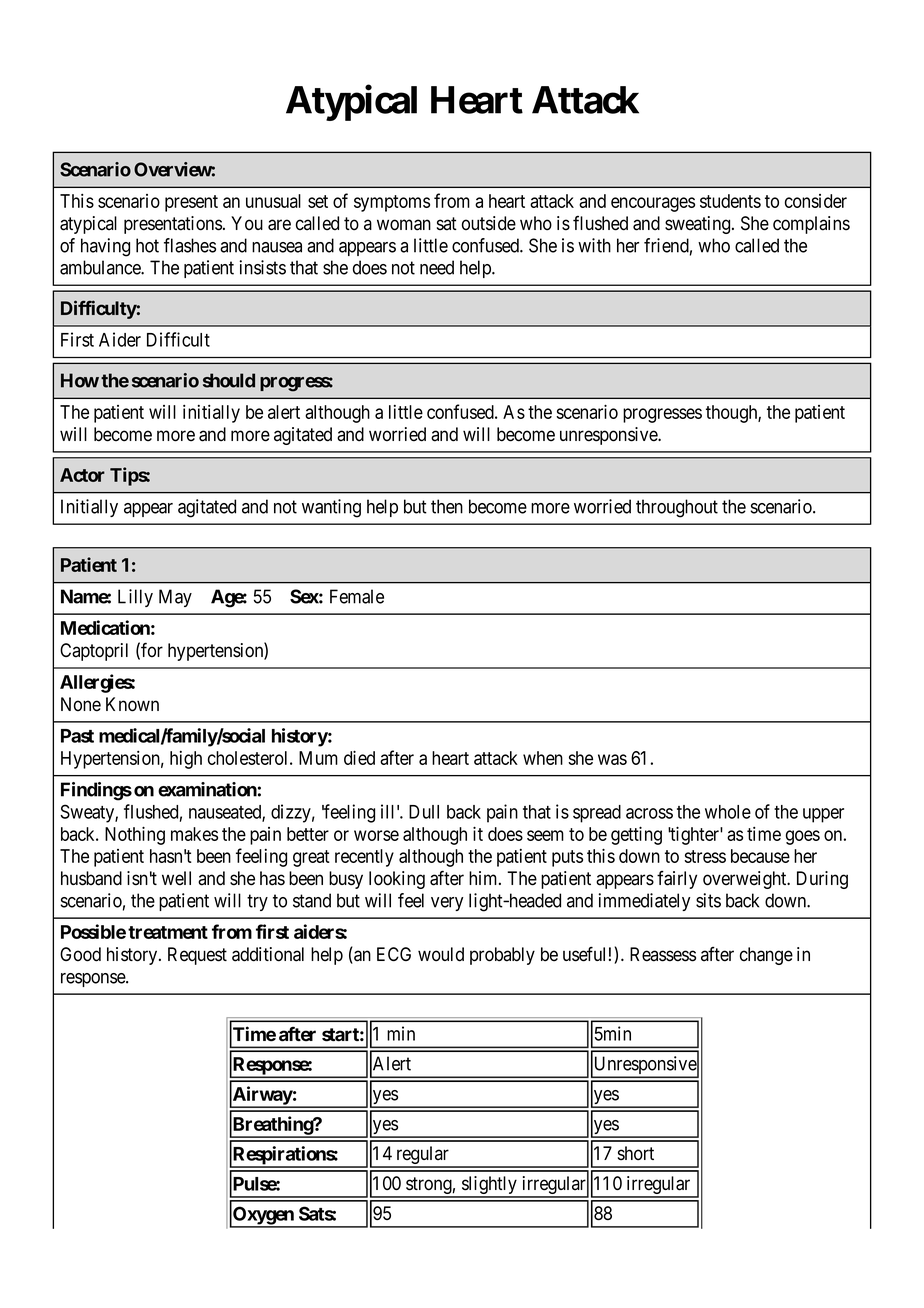  Describe the element at coordinates (677, 508) in the screenshot. I see `throughout` at that location.
